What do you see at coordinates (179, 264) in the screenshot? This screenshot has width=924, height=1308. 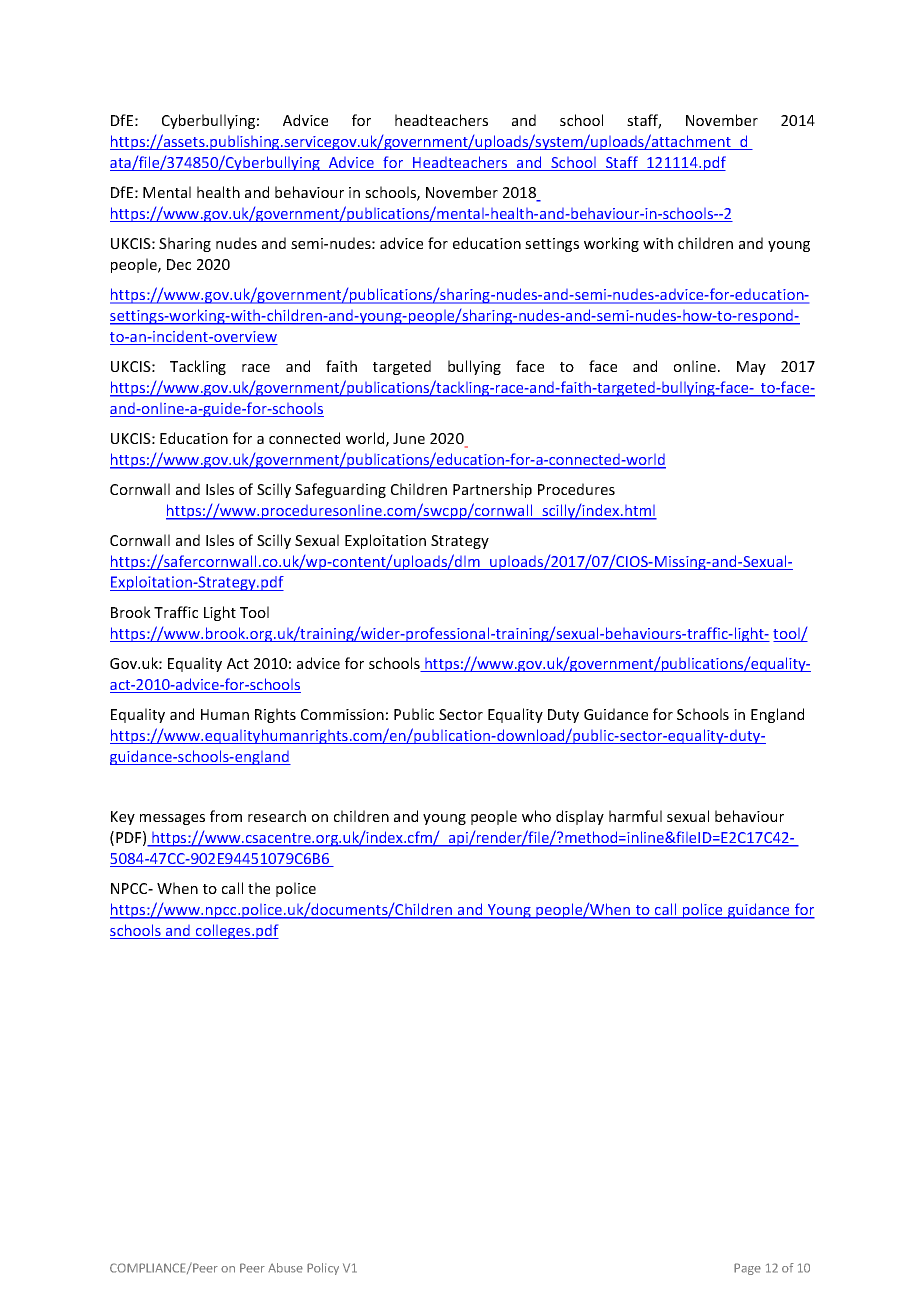 I see `Dec` at bounding box center [179, 264].
